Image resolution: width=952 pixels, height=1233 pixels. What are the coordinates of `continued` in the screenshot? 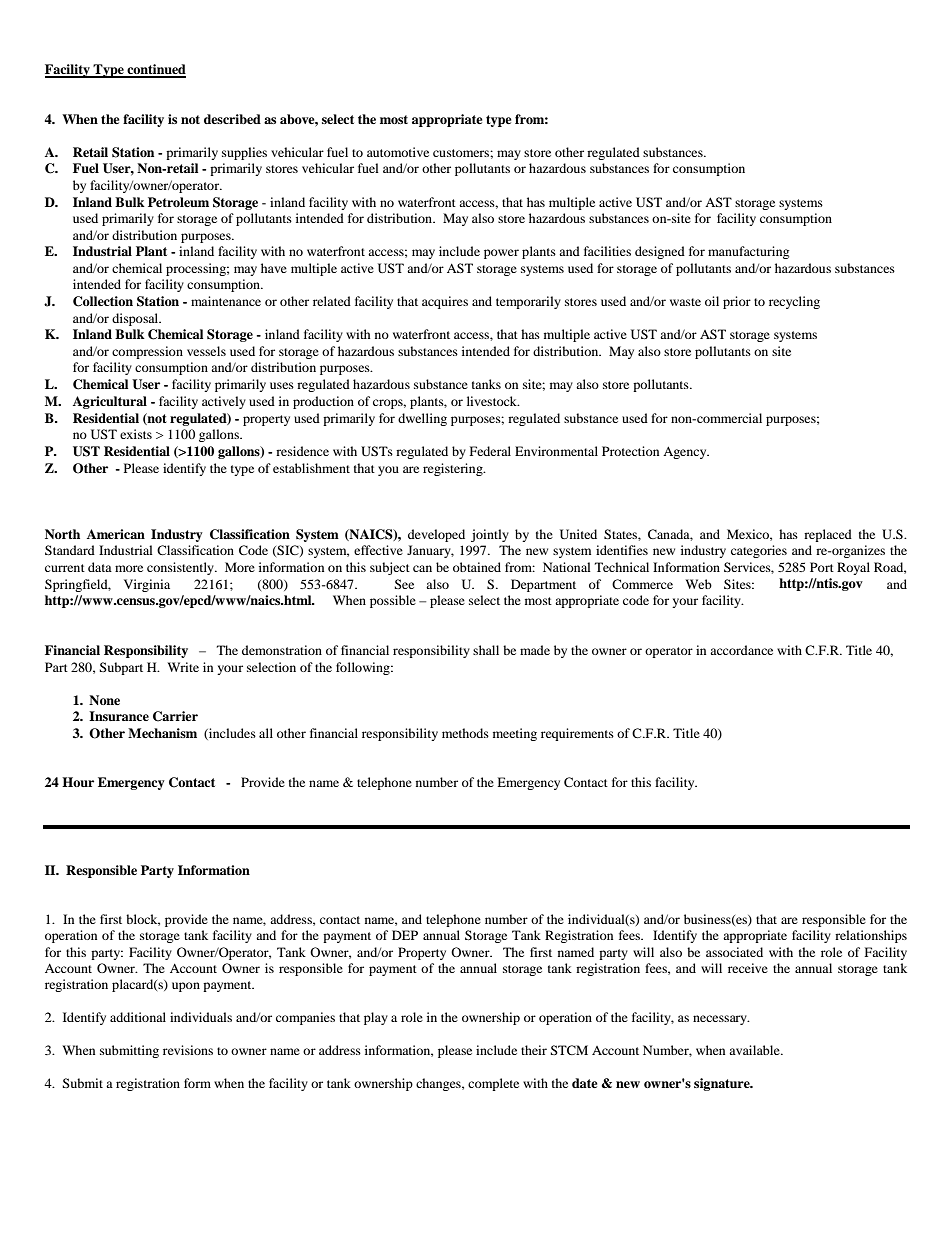 It's located at (155, 70).
